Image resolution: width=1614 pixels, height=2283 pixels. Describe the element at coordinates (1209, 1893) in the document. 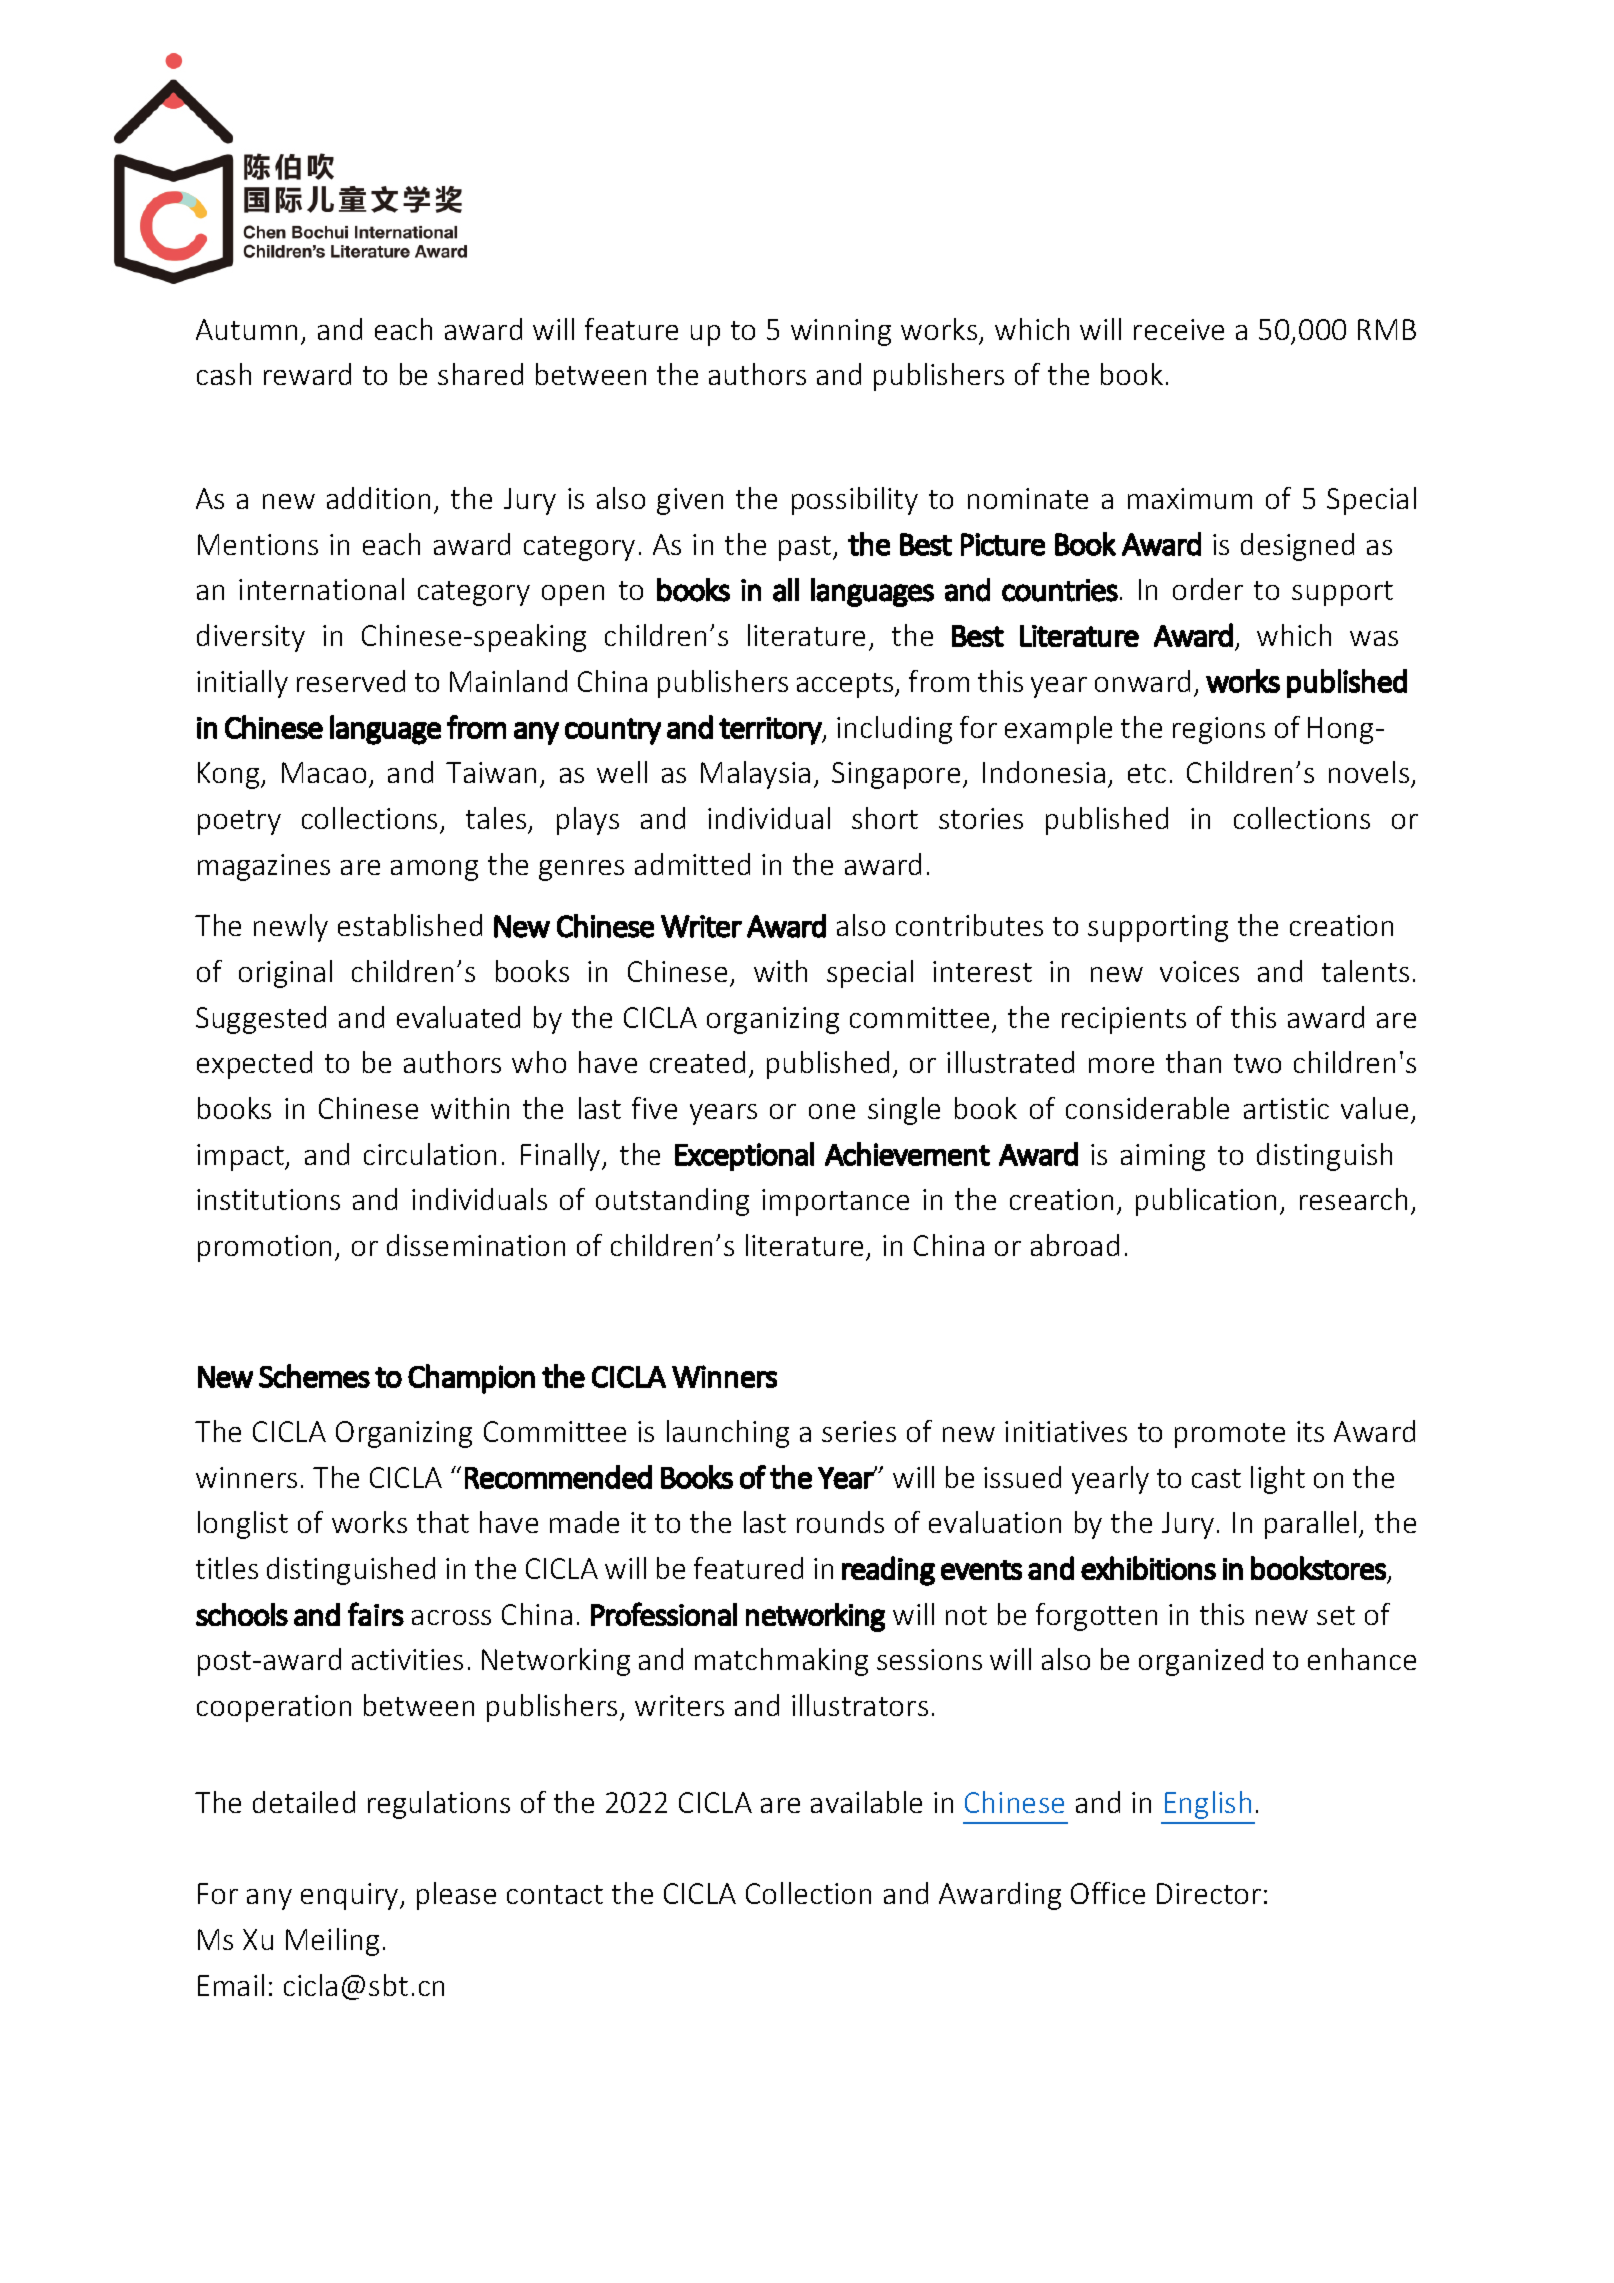

I see `Director` at that location.
